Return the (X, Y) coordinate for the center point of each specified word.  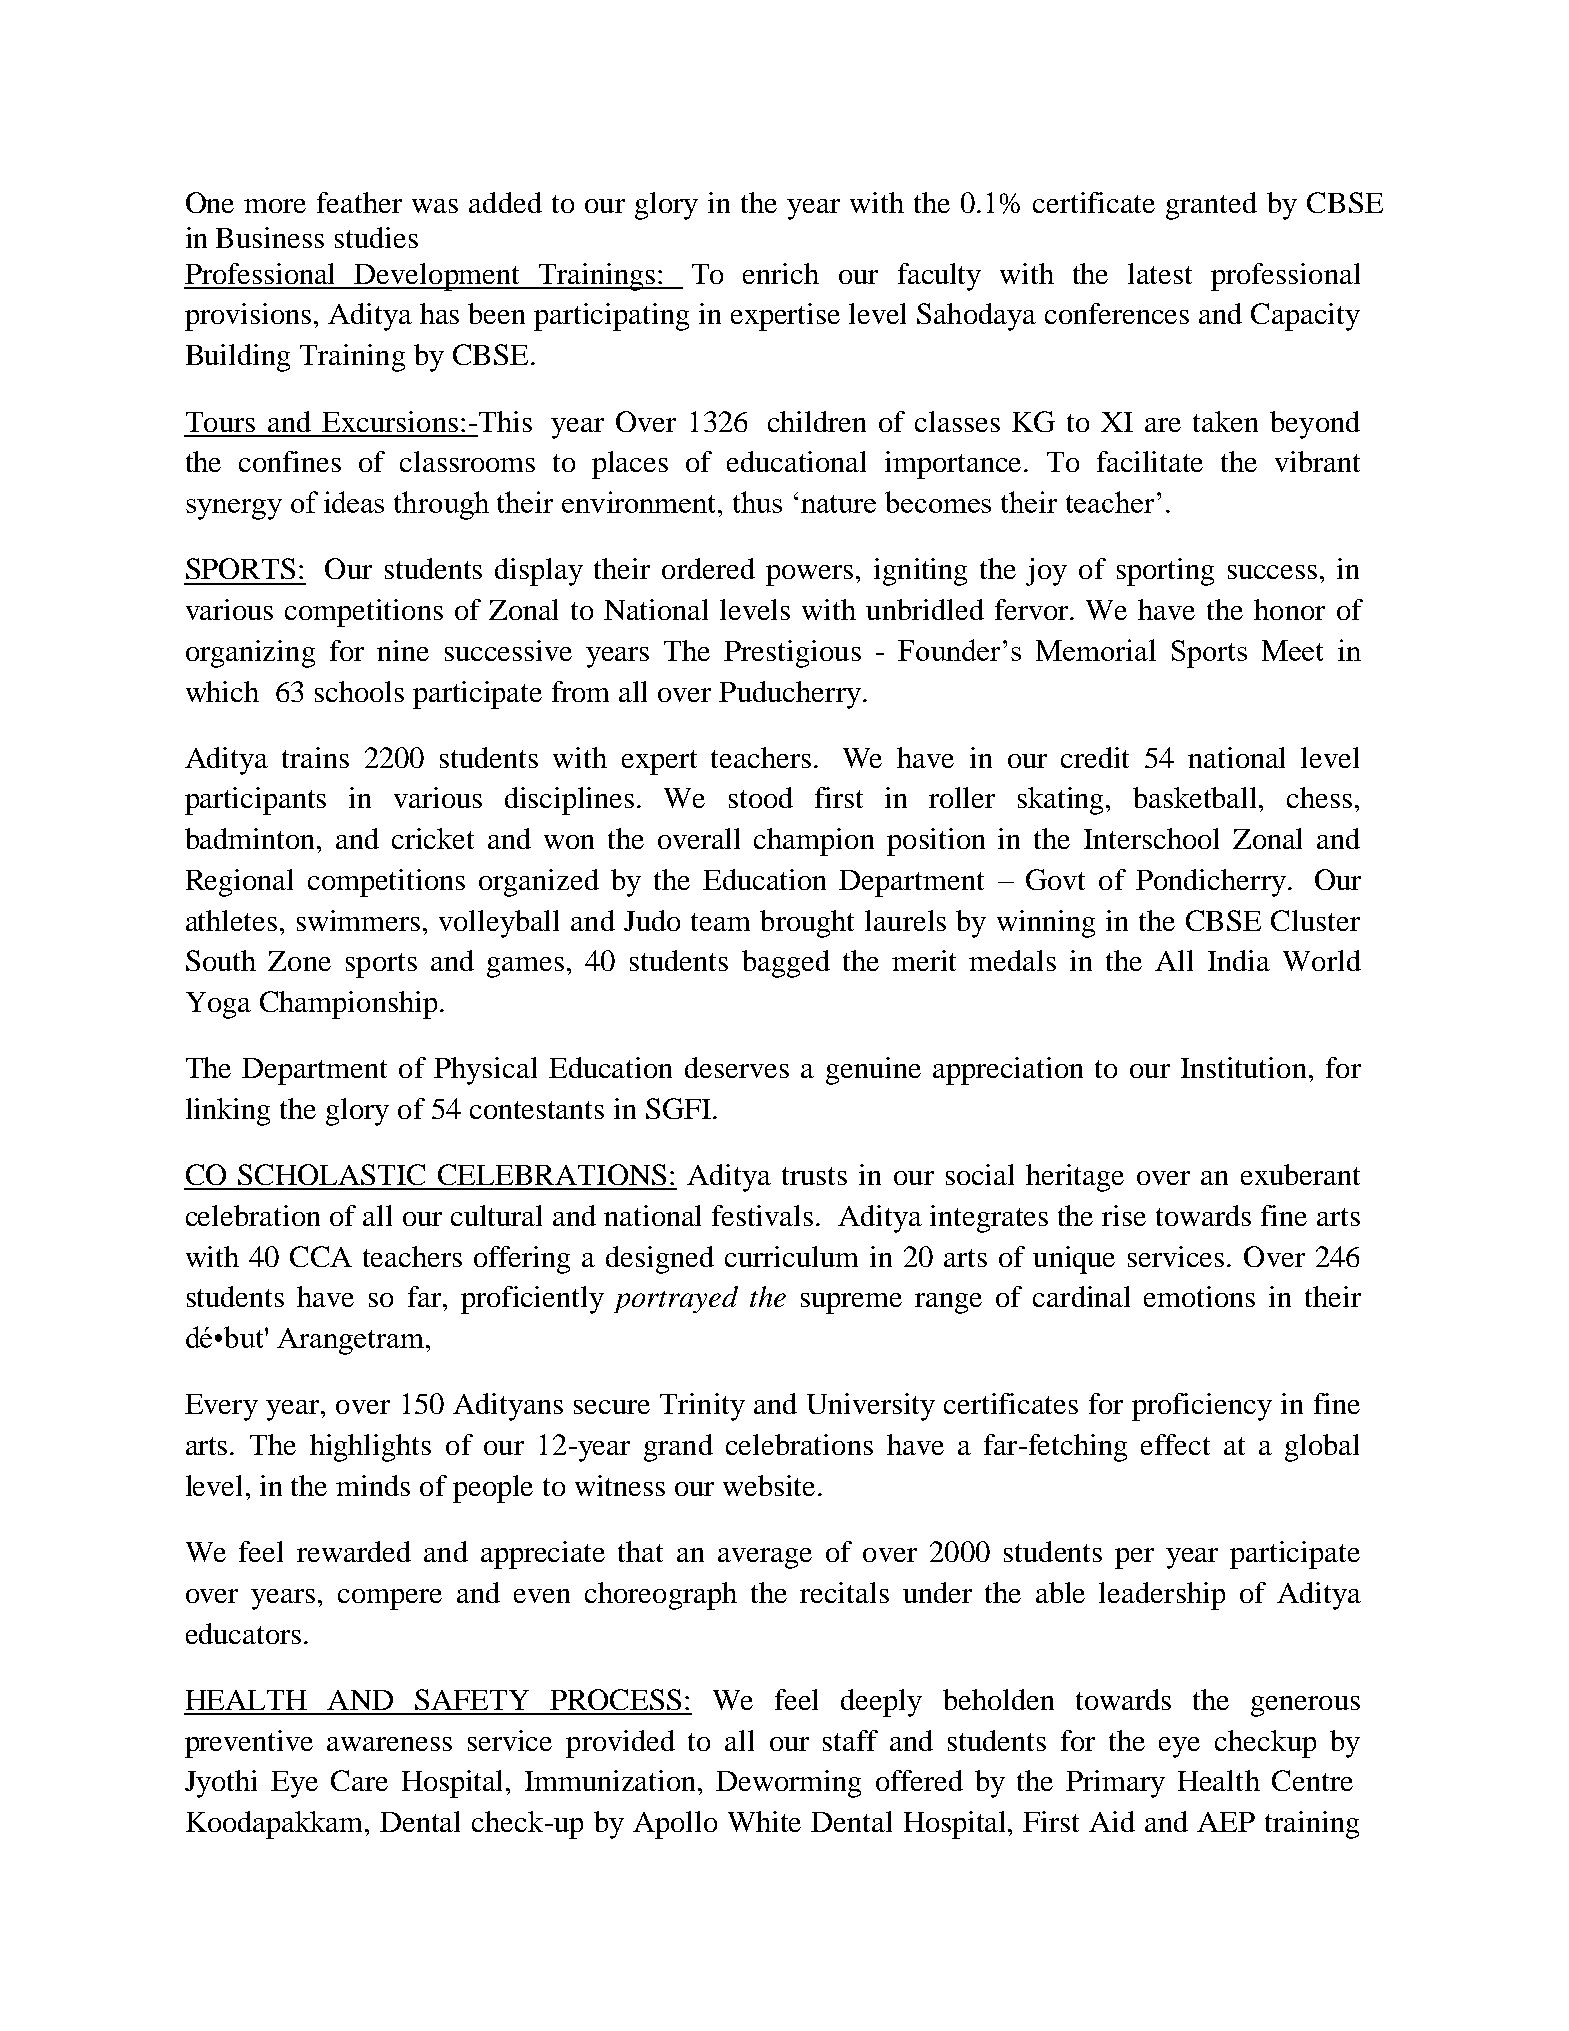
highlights (370, 1448)
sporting (1165, 572)
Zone (299, 961)
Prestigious (792, 654)
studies (376, 237)
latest (1160, 273)
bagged (786, 964)
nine (403, 650)
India (1239, 960)
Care (359, 1780)
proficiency (1202, 1407)
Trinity (702, 1407)
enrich (781, 273)
